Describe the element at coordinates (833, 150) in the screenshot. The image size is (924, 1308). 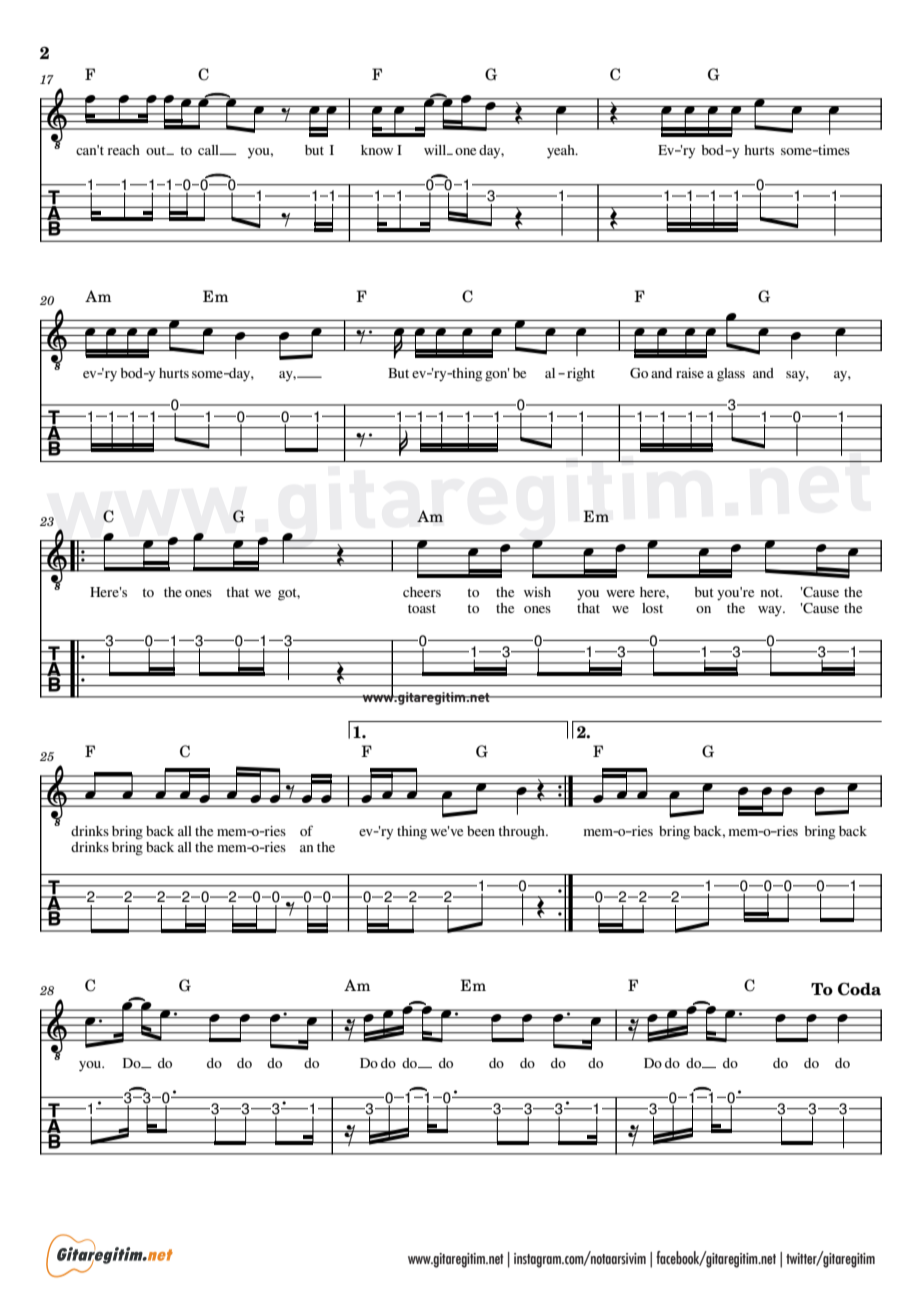
I see `times` at that location.
